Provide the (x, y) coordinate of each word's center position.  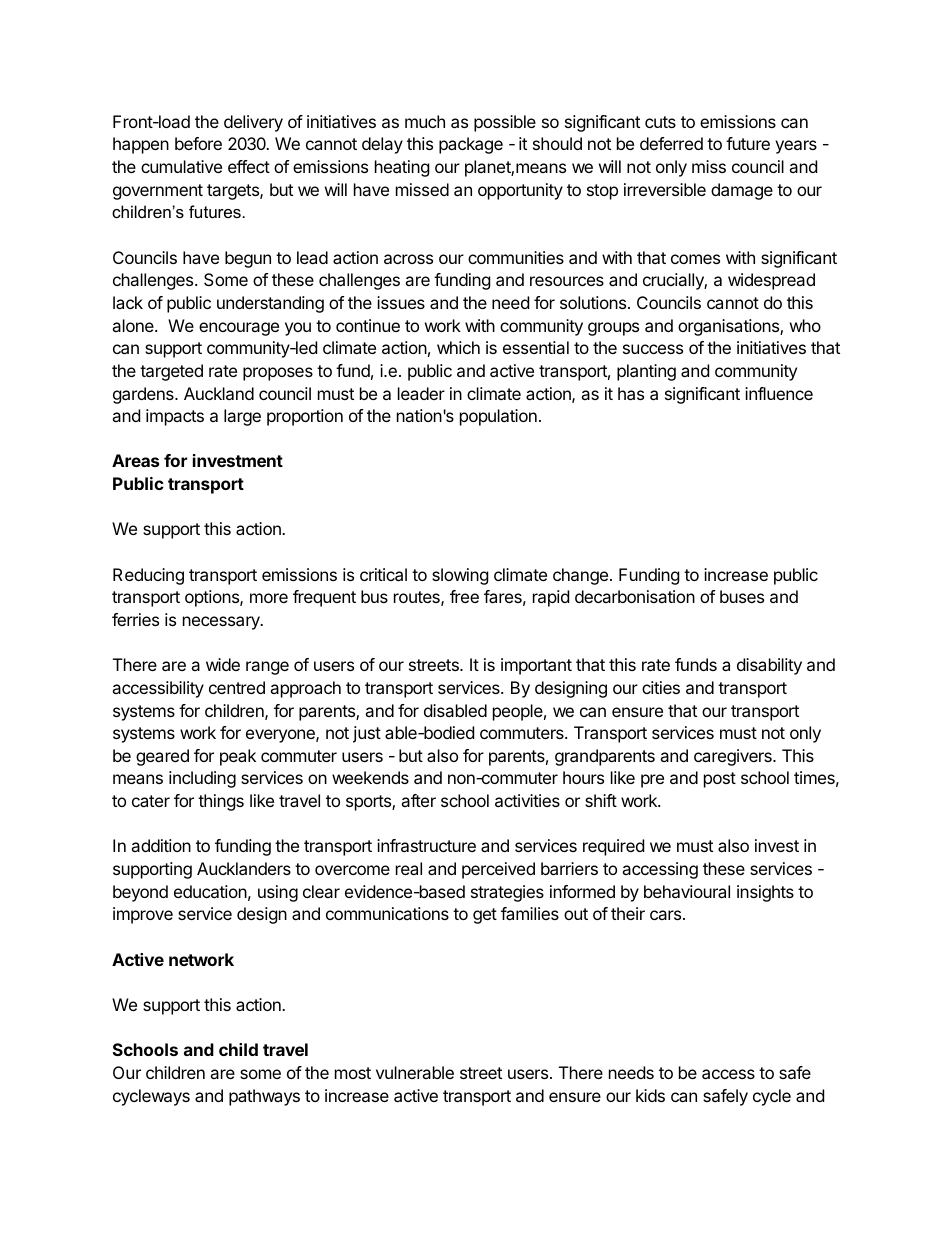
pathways (264, 1097)
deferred (671, 143)
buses (742, 596)
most (353, 1073)
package (471, 145)
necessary (222, 623)
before (198, 143)
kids (650, 1095)
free (464, 596)
